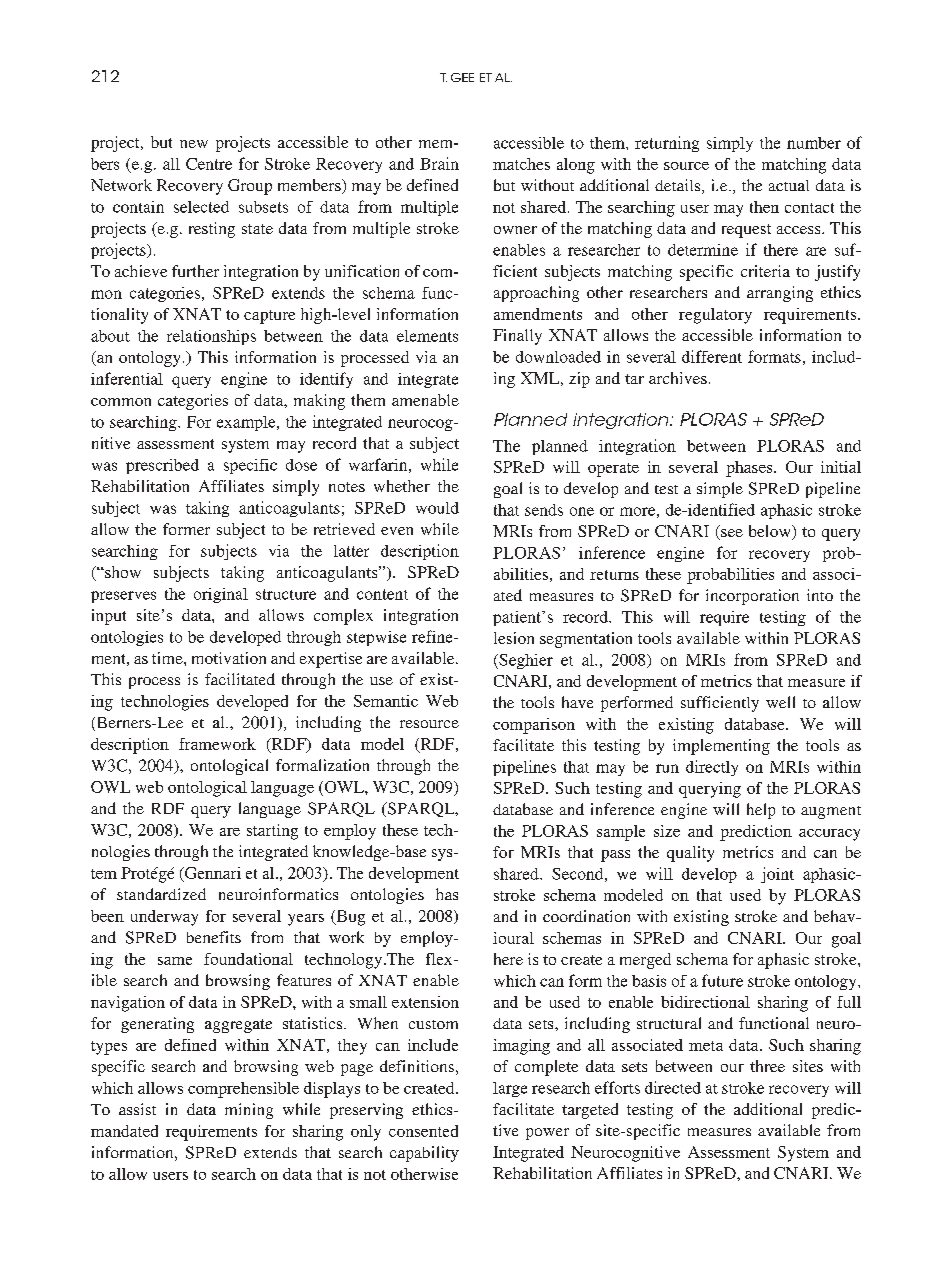 This document has width=952, height=1270. Describe the element at coordinates (221, 595) in the document. I see `original` at that location.
